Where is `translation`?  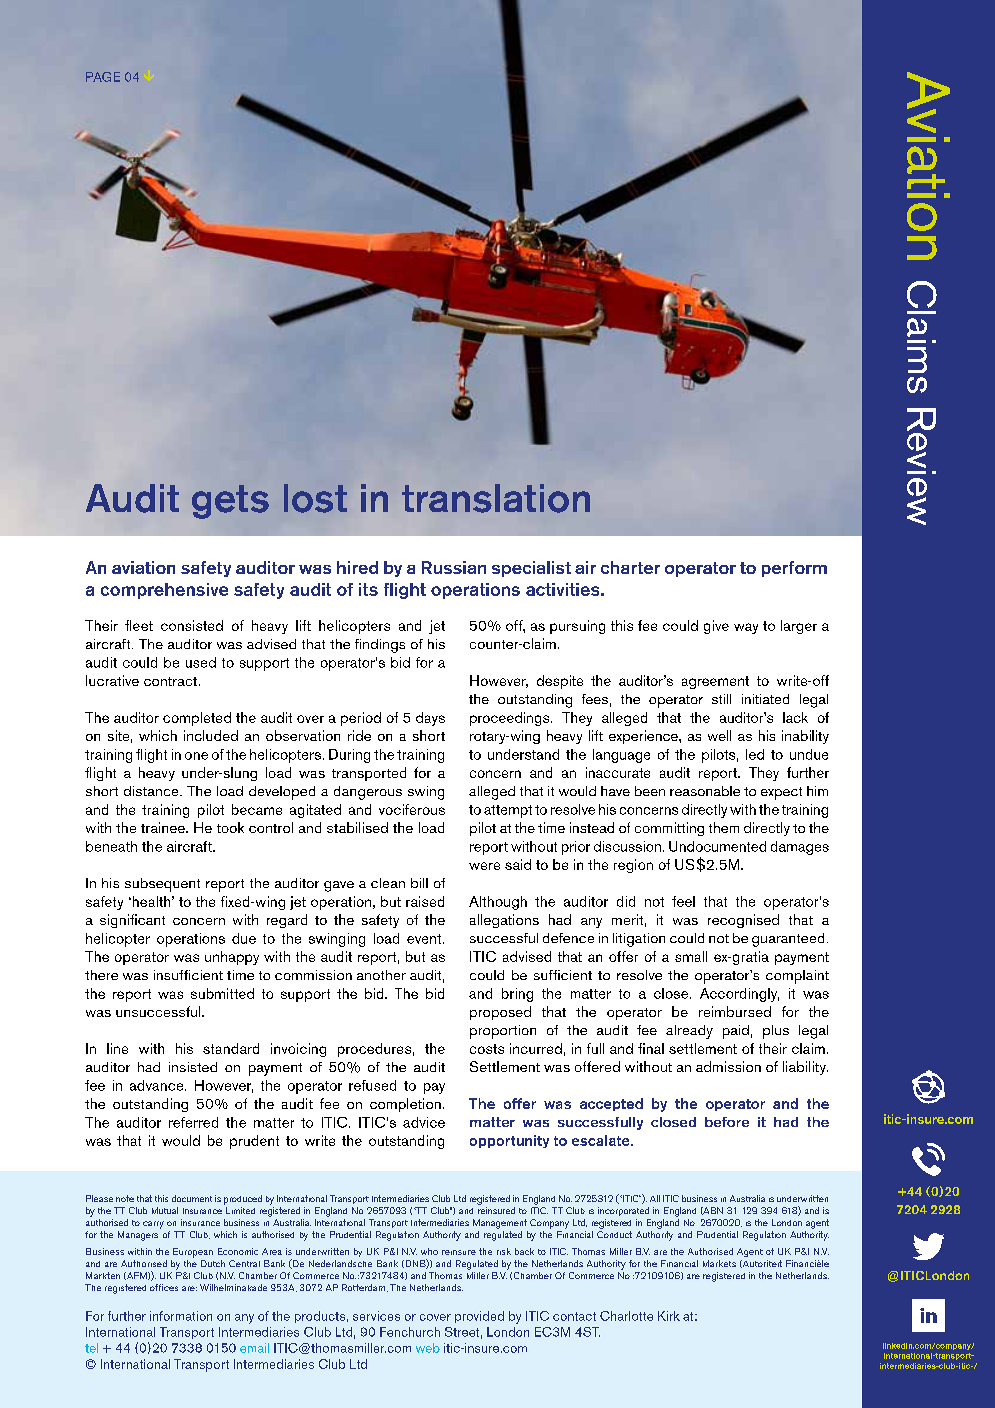 translation is located at coordinates (496, 498).
